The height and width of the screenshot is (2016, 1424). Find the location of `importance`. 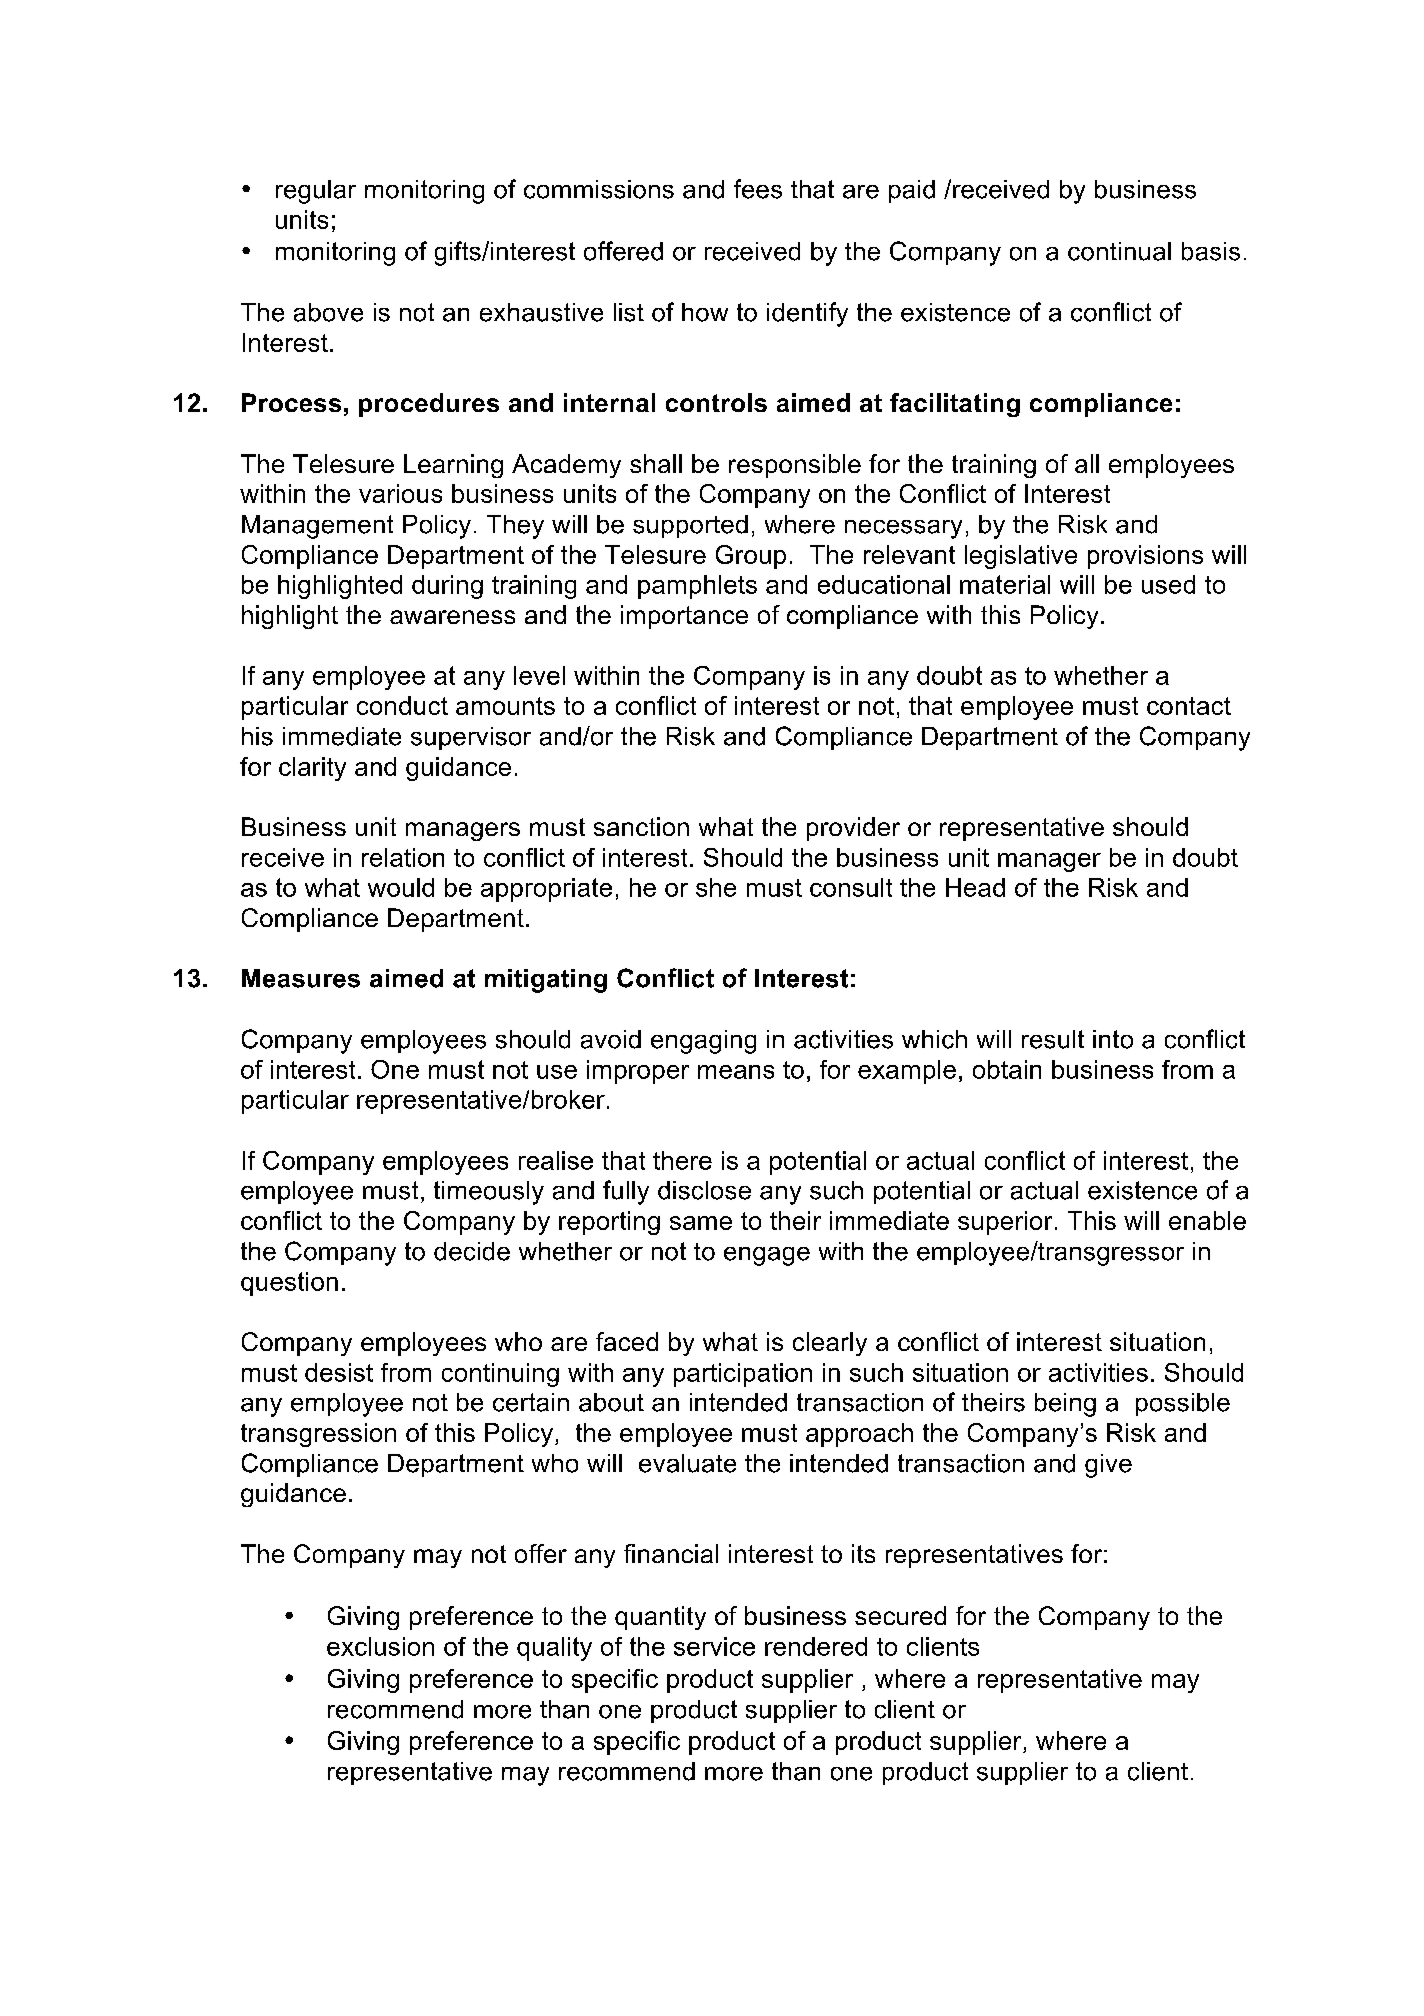

importance is located at coordinates (684, 617).
